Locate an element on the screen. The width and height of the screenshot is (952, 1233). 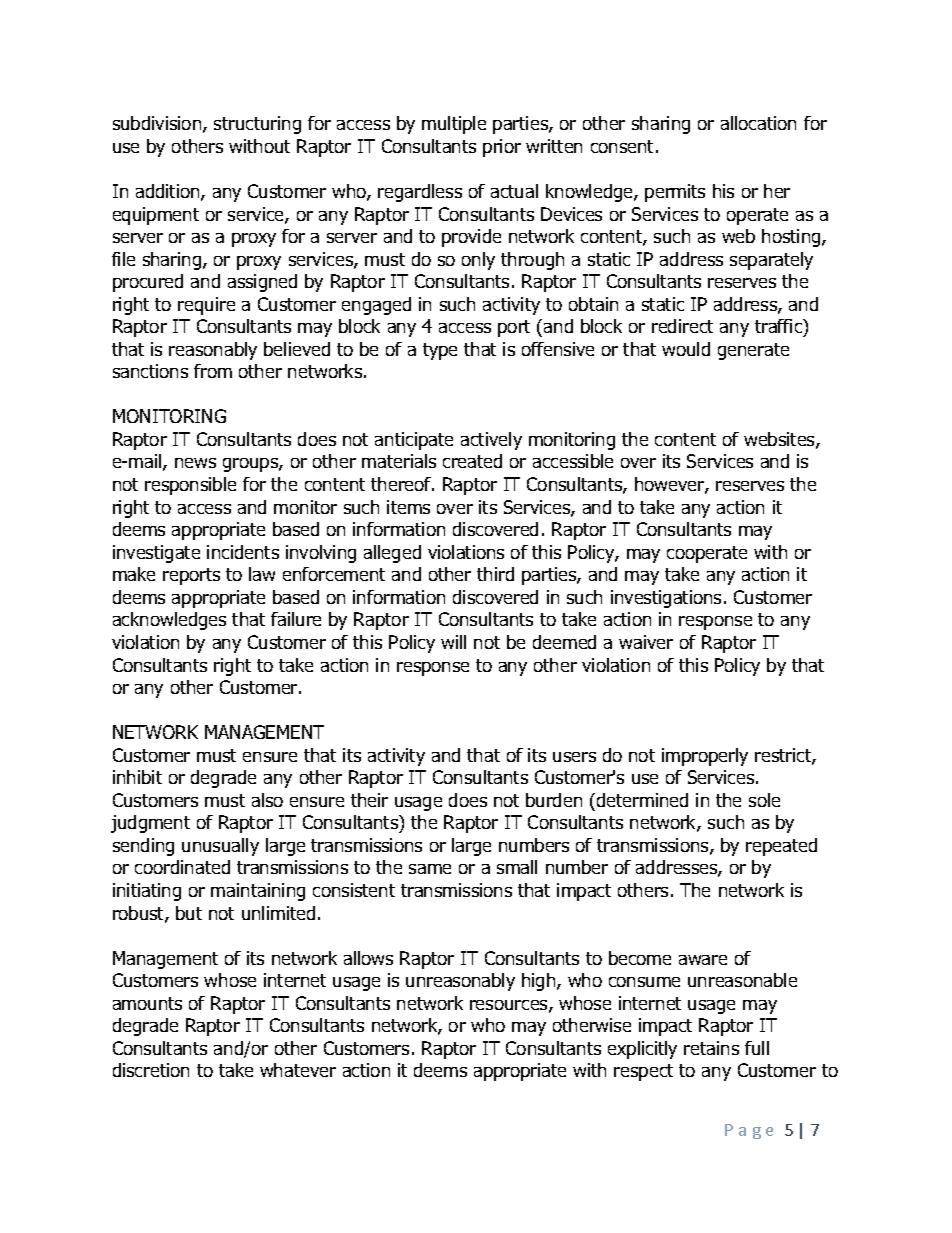
investigations is located at coordinates (666, 599).
